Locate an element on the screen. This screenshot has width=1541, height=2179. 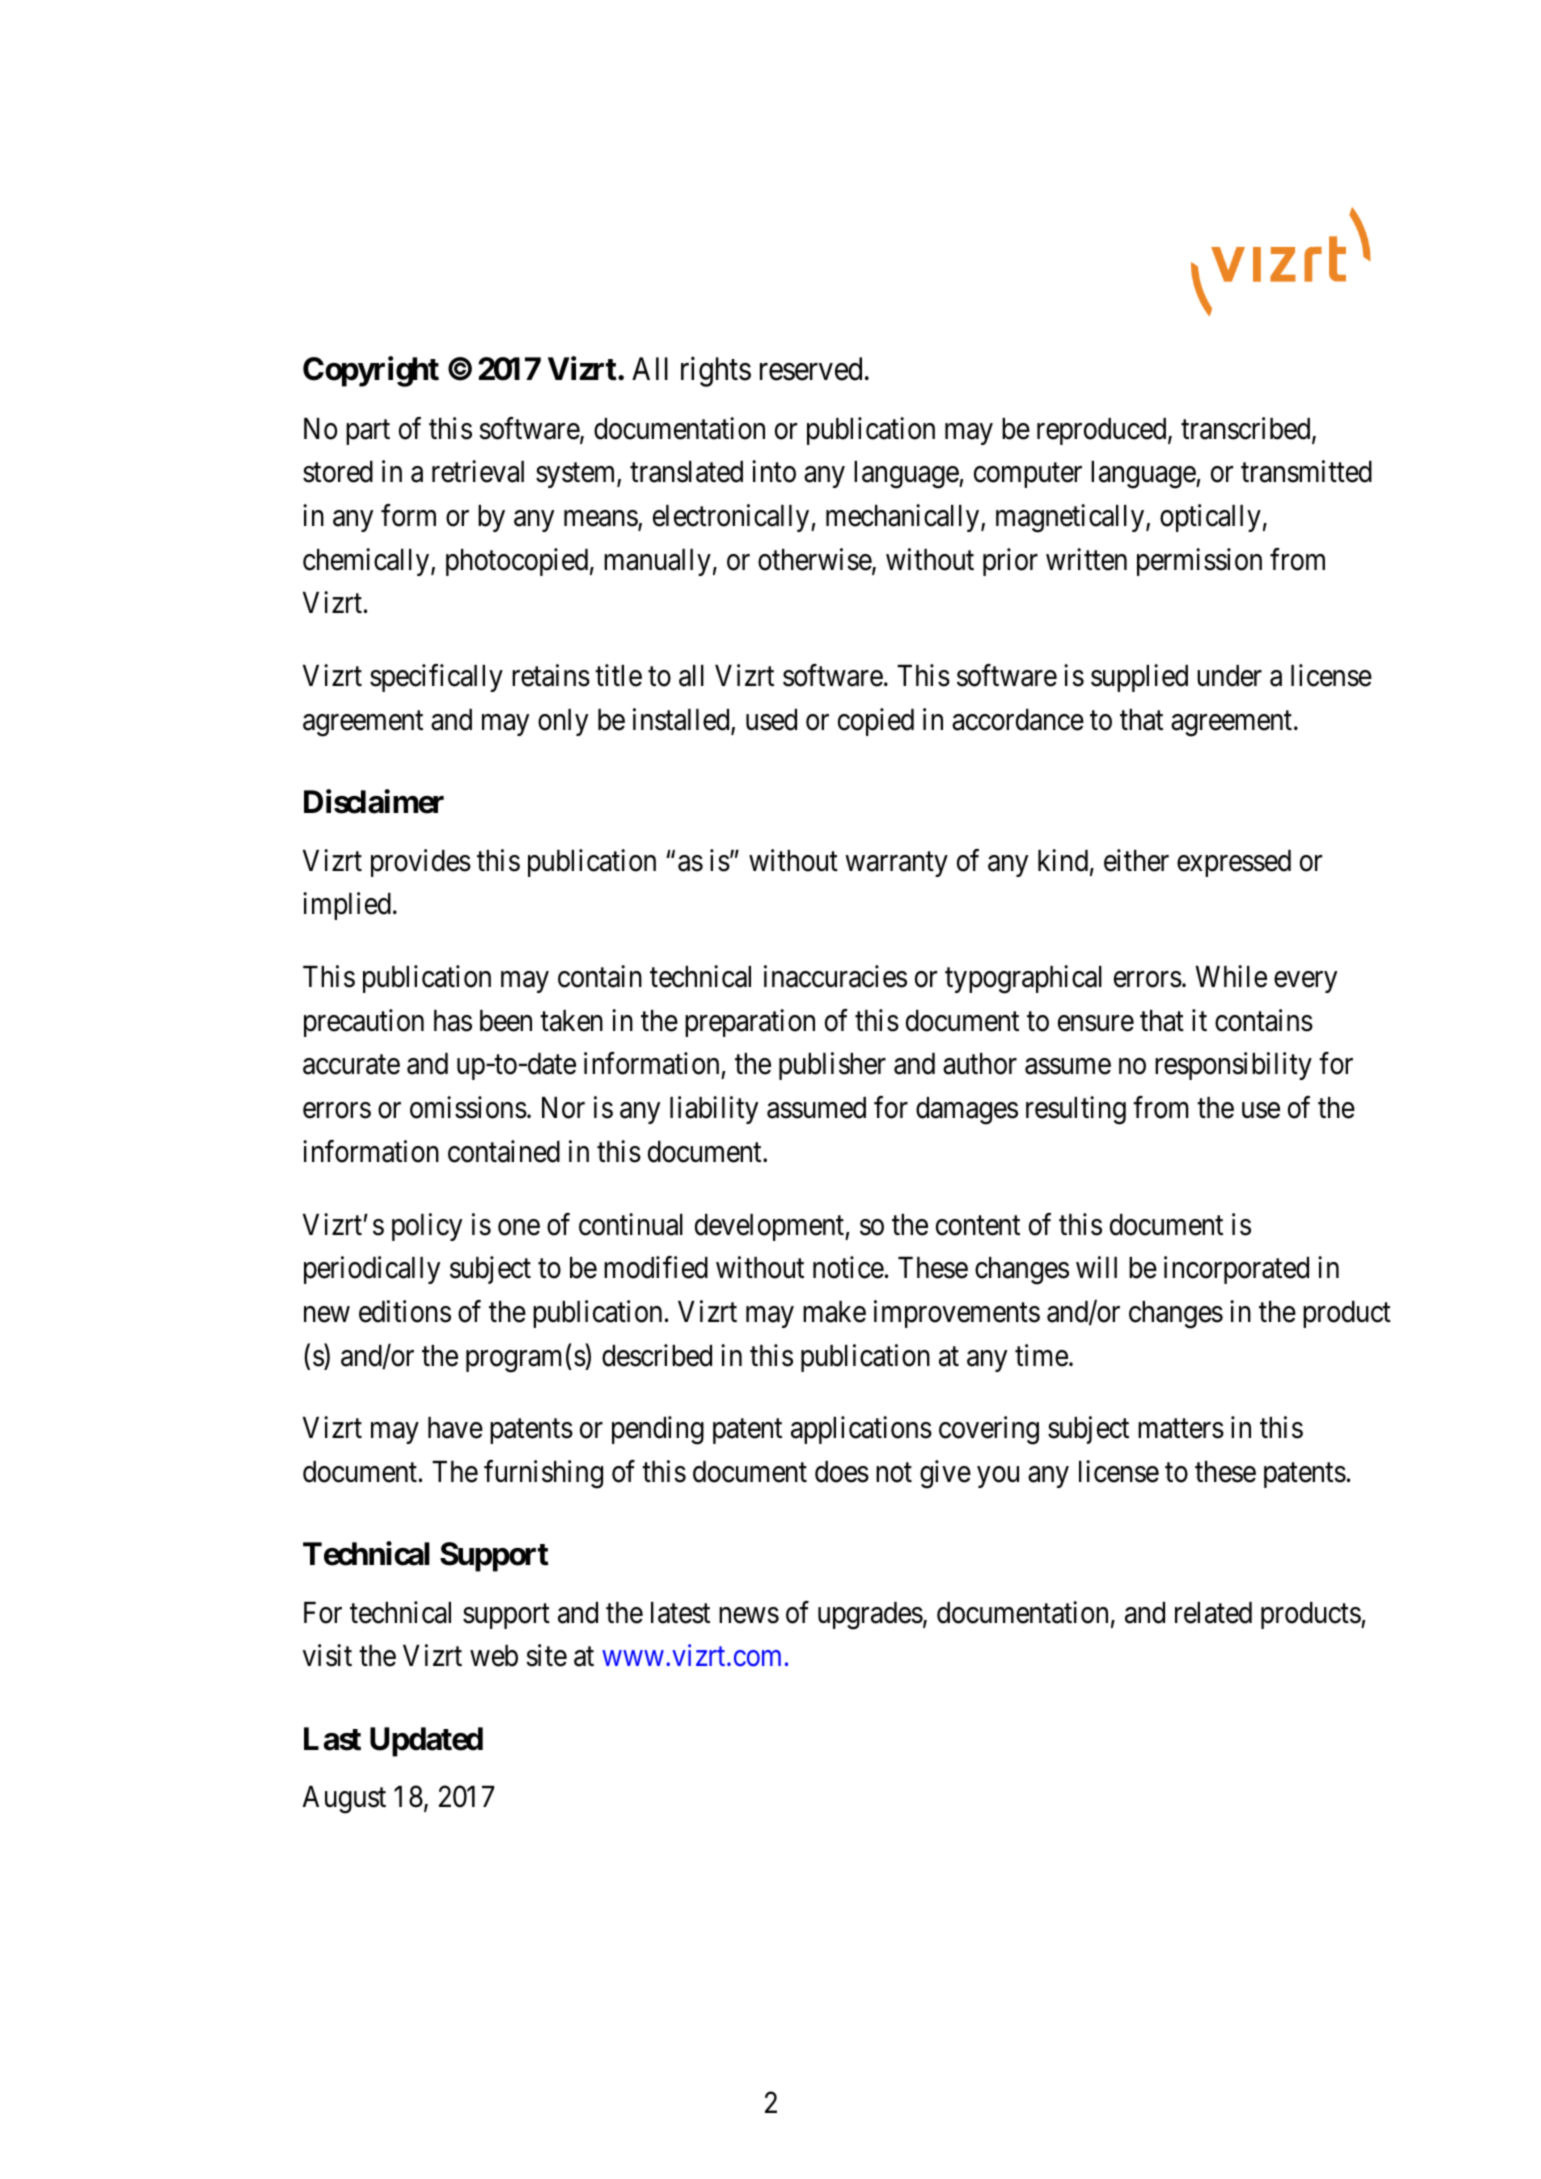
specifically is located at coordinates (436, 678).
